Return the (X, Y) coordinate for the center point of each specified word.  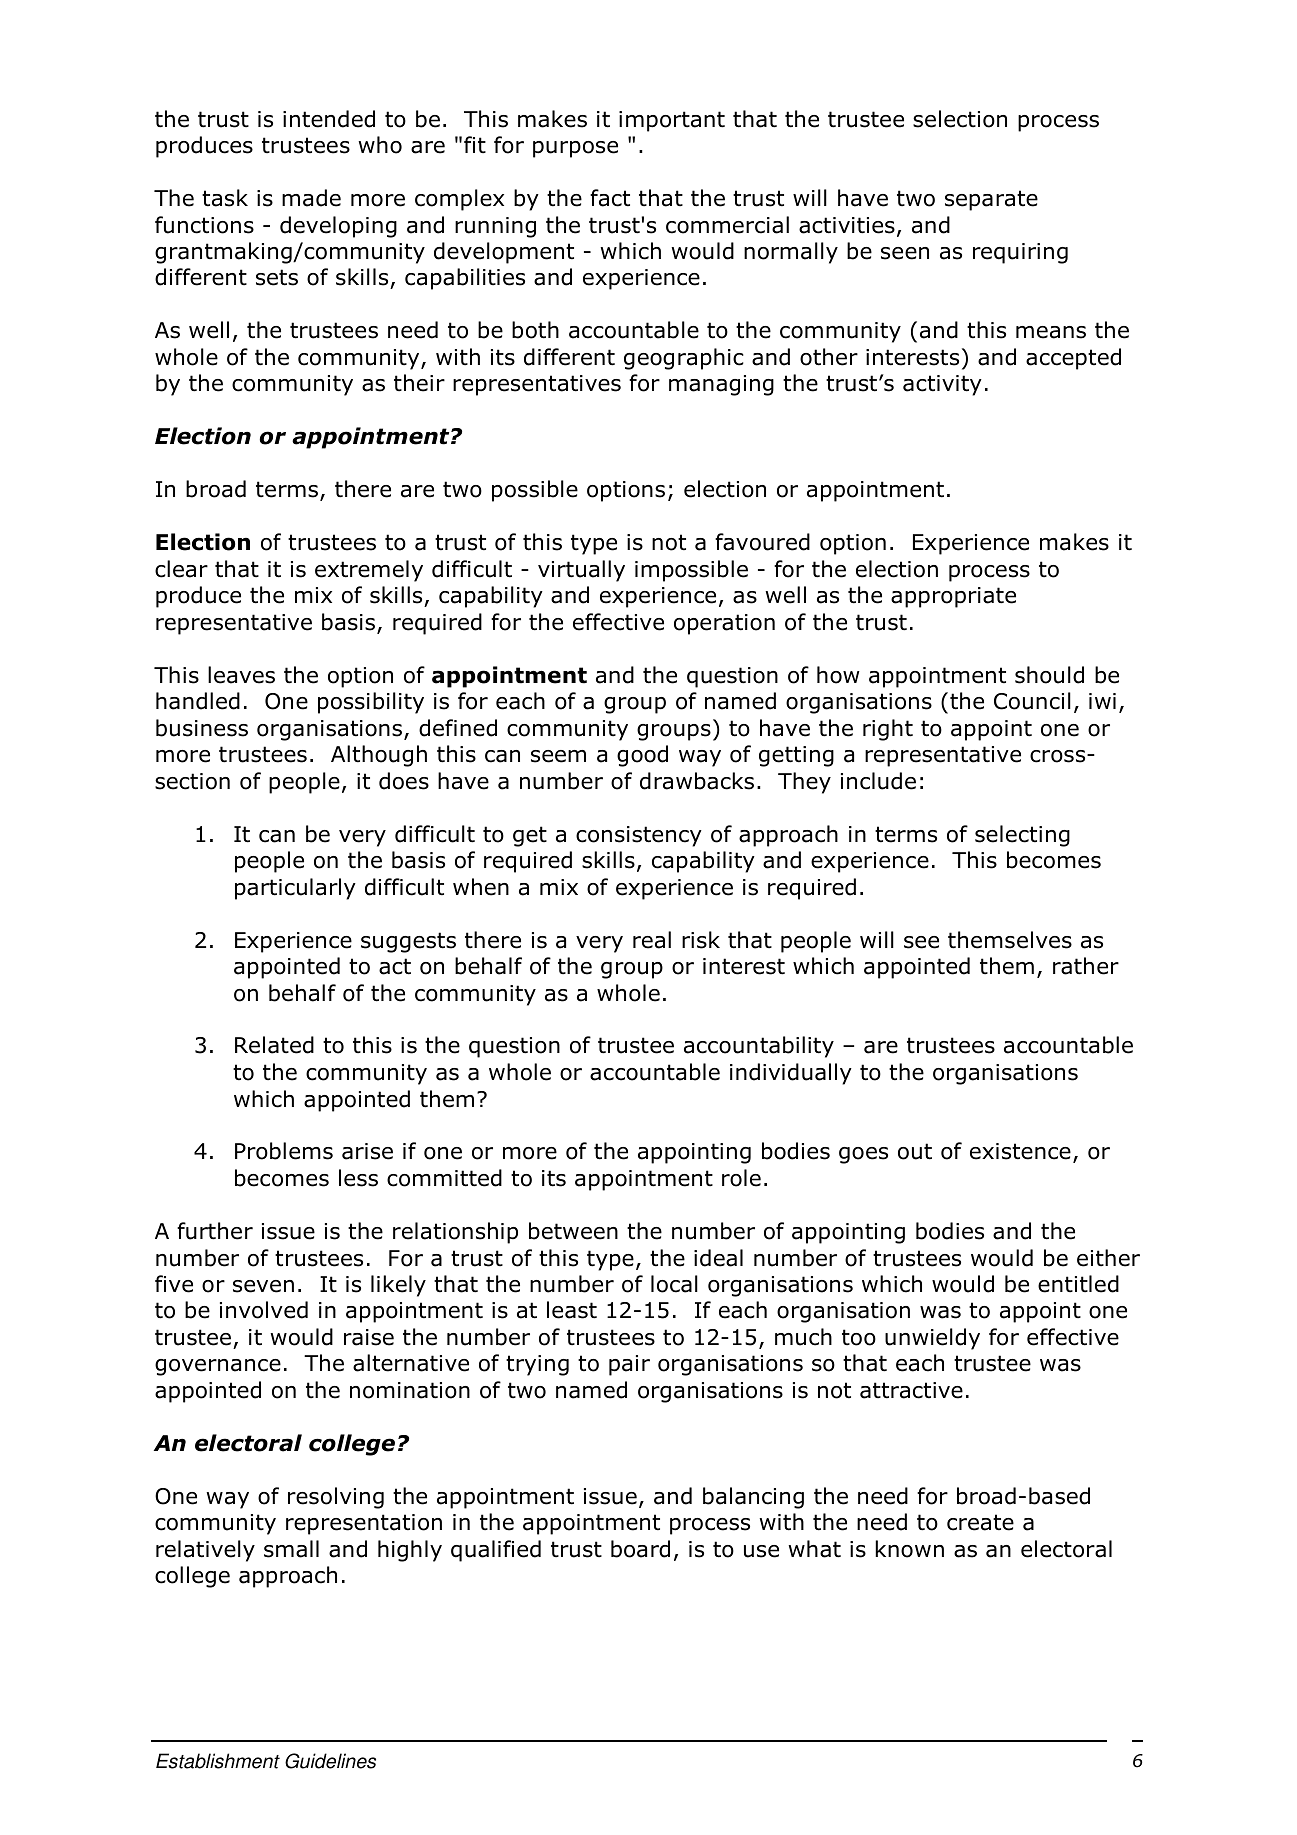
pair (629, 1365)
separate (991, 200)
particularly (295, 889)
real (652, 940)
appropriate (953, 597)
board (640, 1549)
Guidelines (330, 1761)
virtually (581, 571)
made (311, 198)
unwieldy (932, 1339)
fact (610, 198)
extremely (369, 571)
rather (1086, 966)
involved (264, 1310)
